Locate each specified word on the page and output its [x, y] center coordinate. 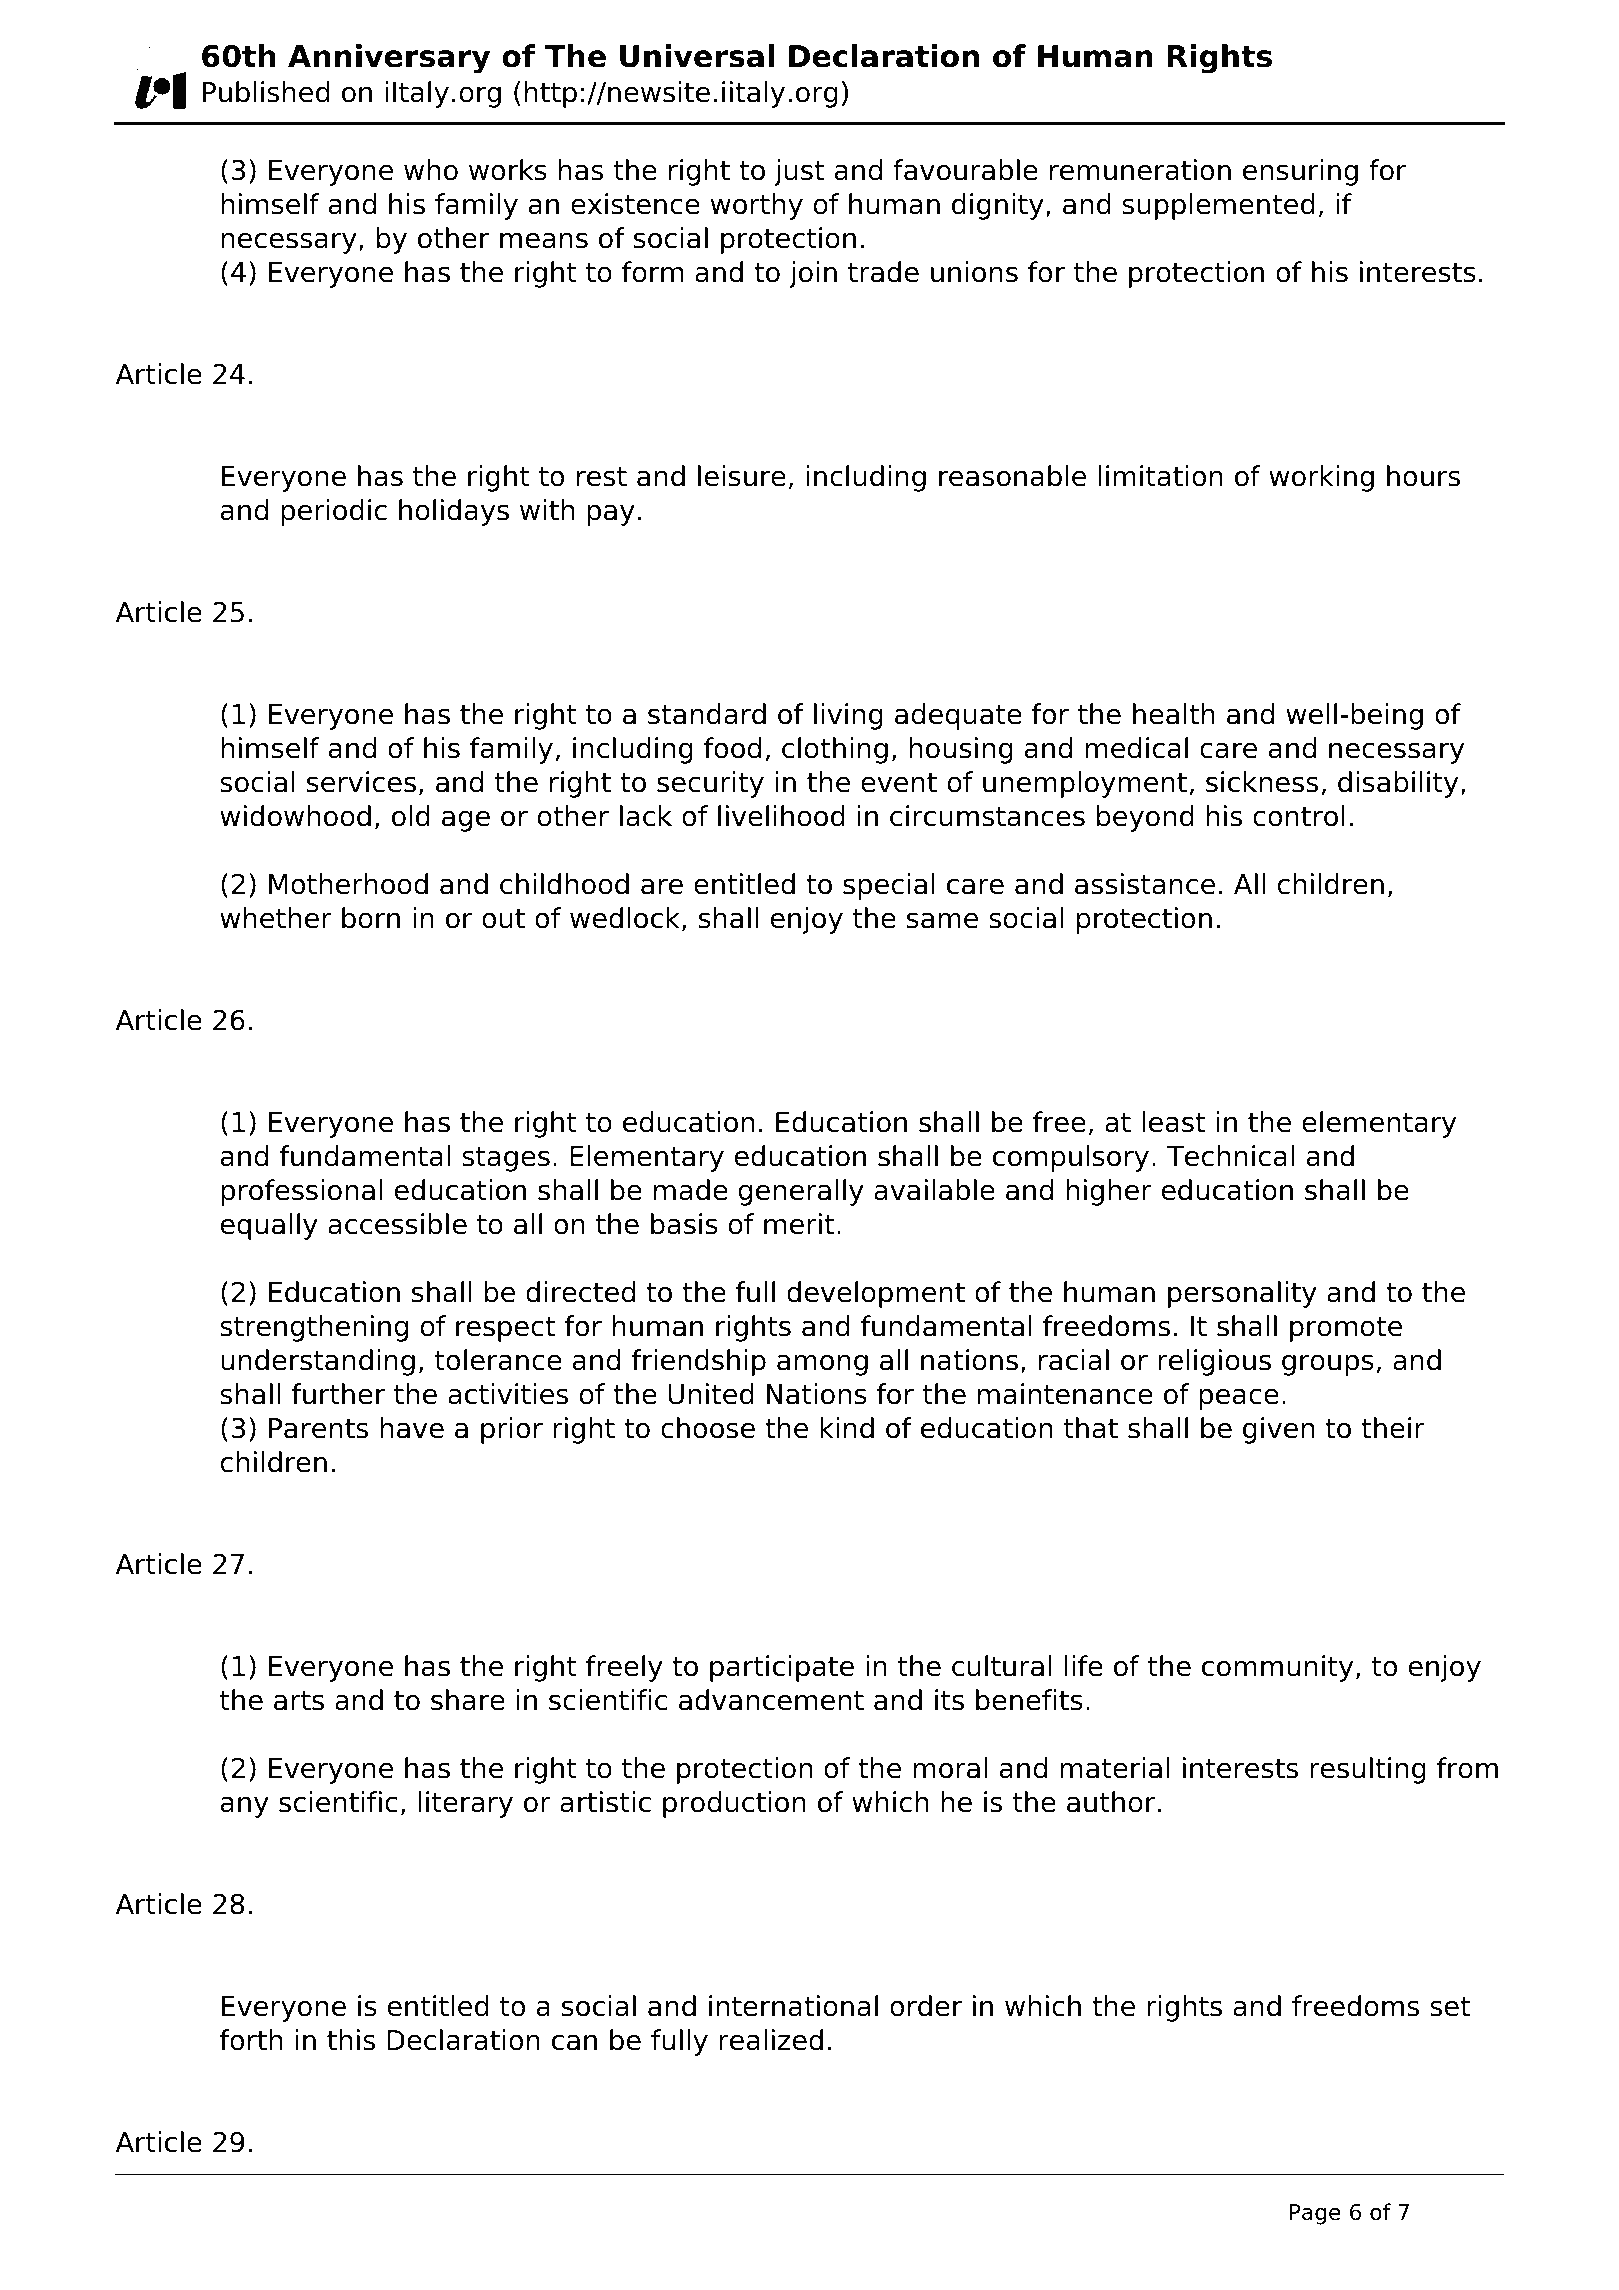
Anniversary [389, 59]
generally [801, 1192]
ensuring [1300, 172]
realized [771, 2040]
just [799, 172]
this [351, 2040]
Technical [1230, 1156]
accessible [397, 1224]
